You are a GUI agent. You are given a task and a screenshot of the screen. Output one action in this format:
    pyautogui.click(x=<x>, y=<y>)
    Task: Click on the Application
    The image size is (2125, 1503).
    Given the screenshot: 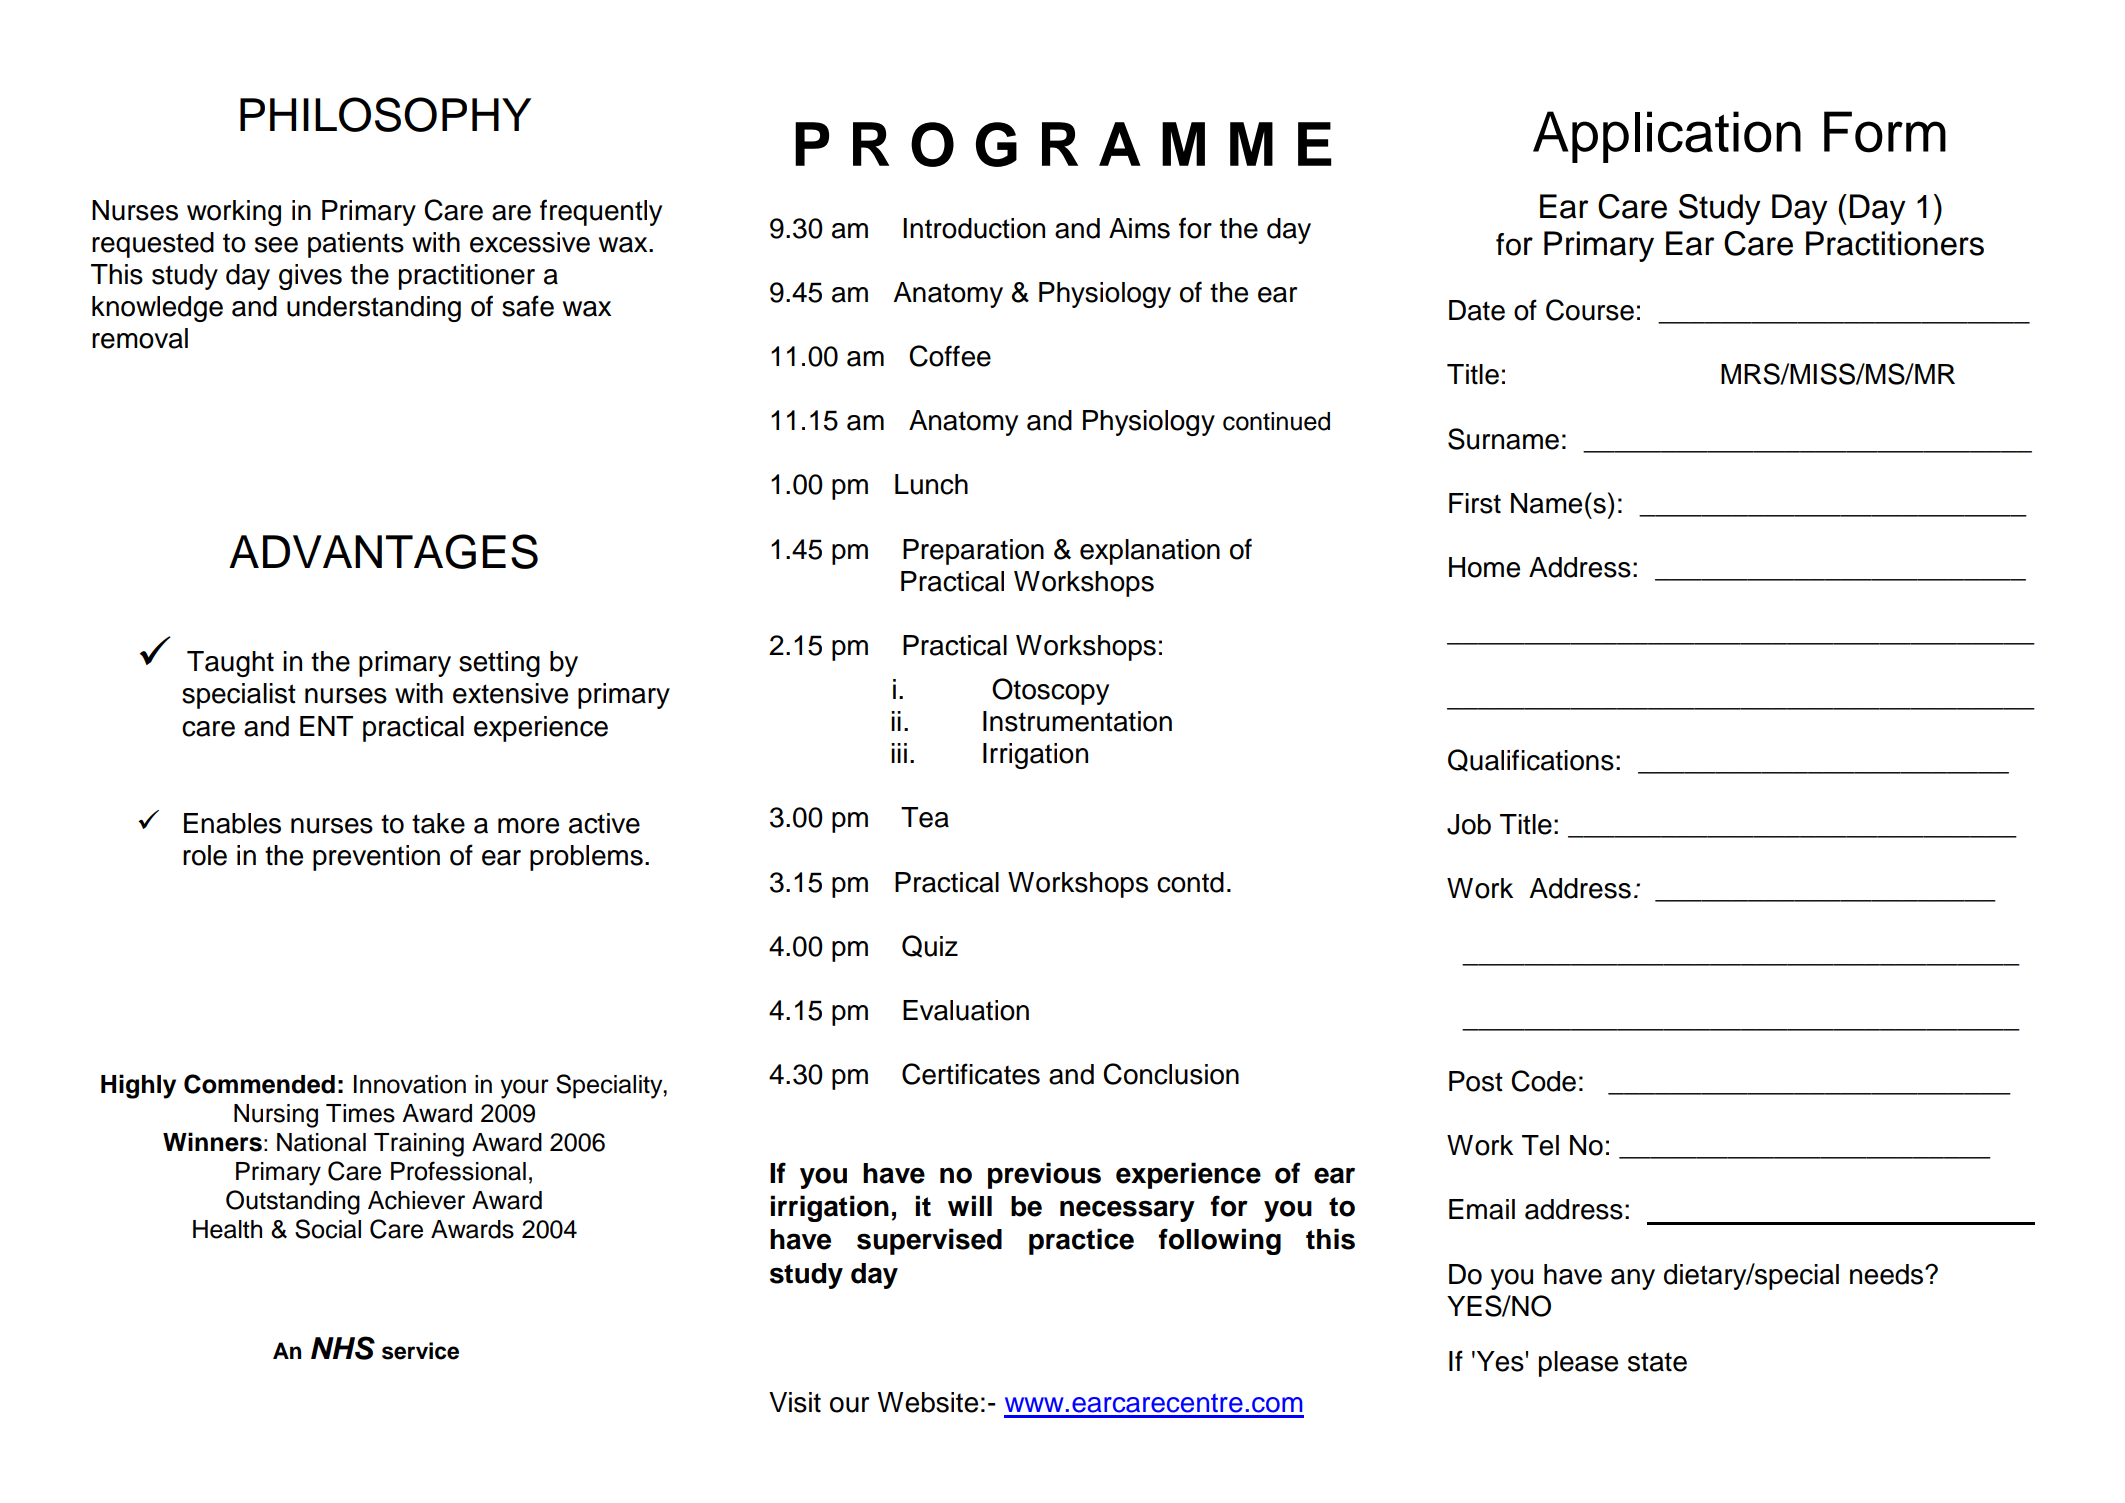 What is the action you would take?
    pyautogui.click(x=1667, y=137)
